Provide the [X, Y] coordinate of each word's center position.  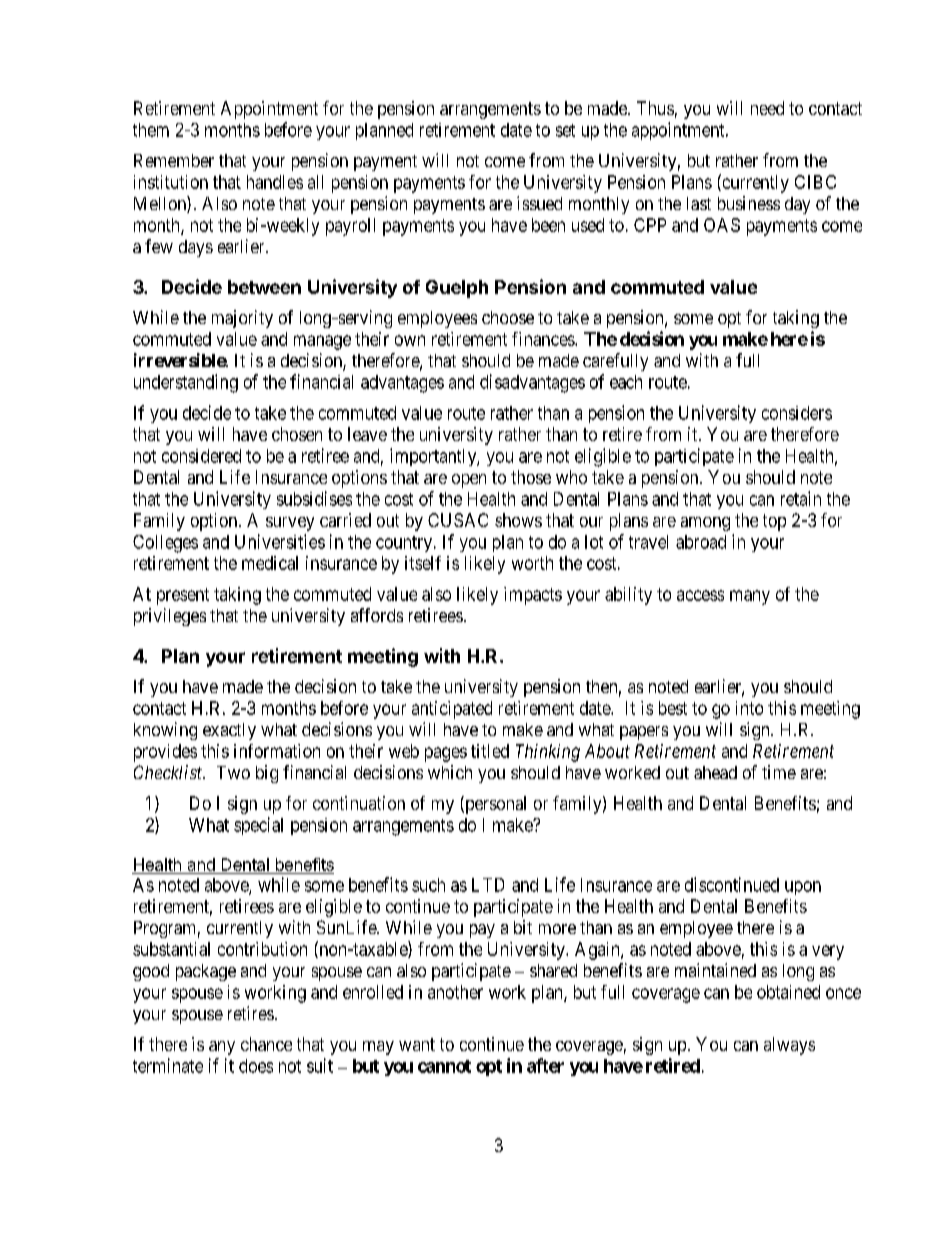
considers [797, 413]
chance [266, 1044]
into [749, 708]
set [565, 130]
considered [201, 456]
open [469, 481]
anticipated [452, 710]
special [258, 826]
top [774, 522]
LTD [488, 885]
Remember [174, 160]
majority [242, 319]
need [767, 108]
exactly [229, 731]
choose [508, 317]
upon [803, 888]
